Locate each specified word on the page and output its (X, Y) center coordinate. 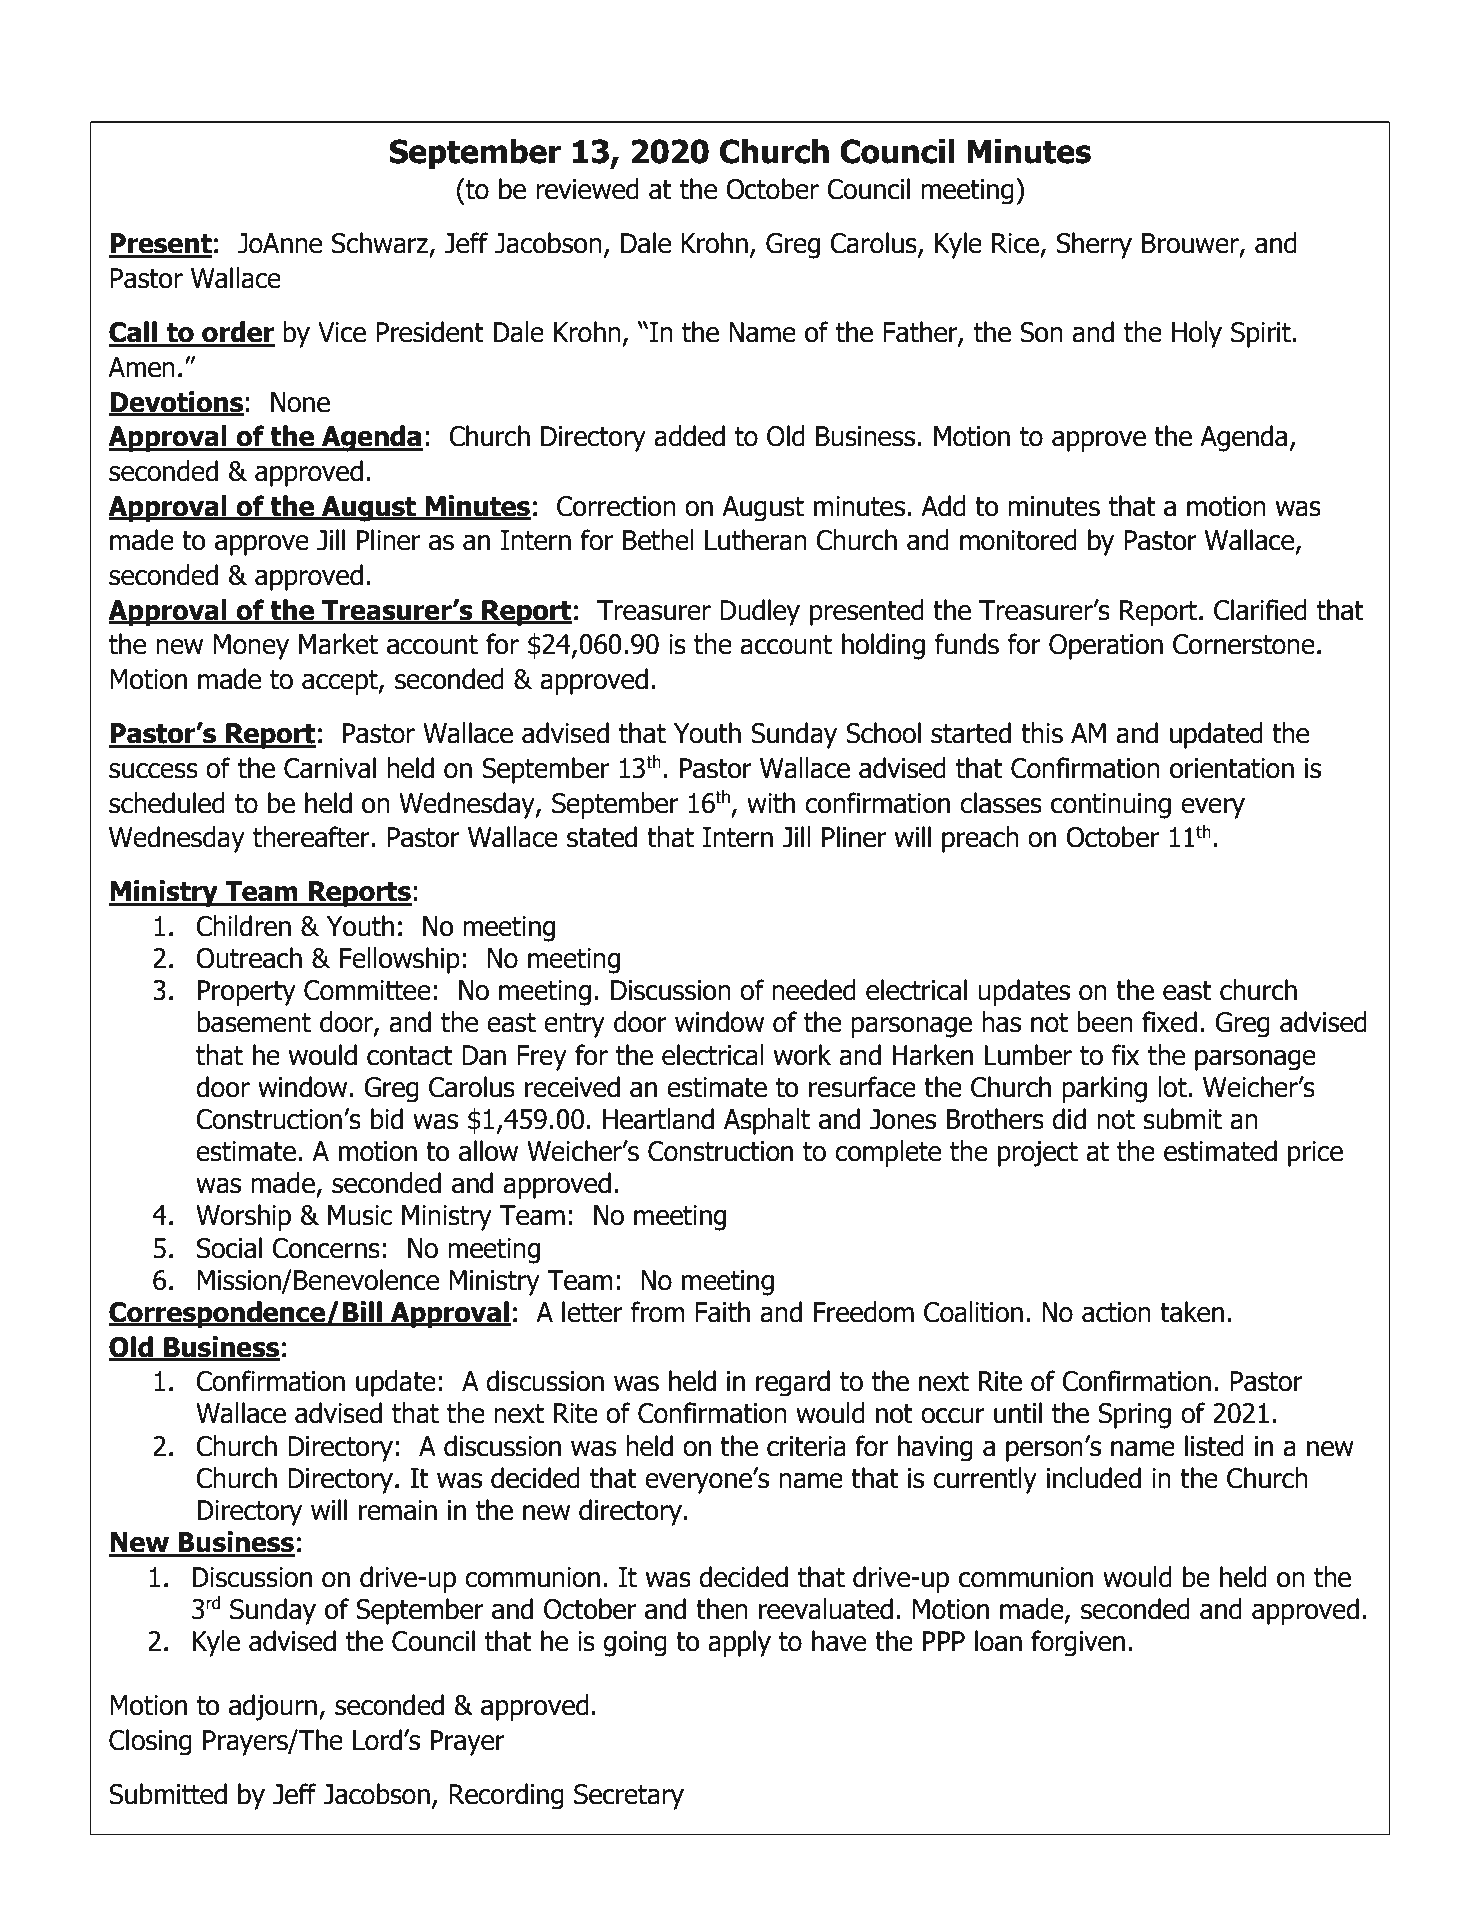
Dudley (760, 612)
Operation (1106, 647)
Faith (722, 1312)
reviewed (587, 189)
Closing (150, 1742)
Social (229, 1248)
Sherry (1094, 245)
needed (814, 990)
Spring (1134, 1416)
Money (251, 647)
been (1105, 1022)
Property (247, 993)
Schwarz (381, 244)
